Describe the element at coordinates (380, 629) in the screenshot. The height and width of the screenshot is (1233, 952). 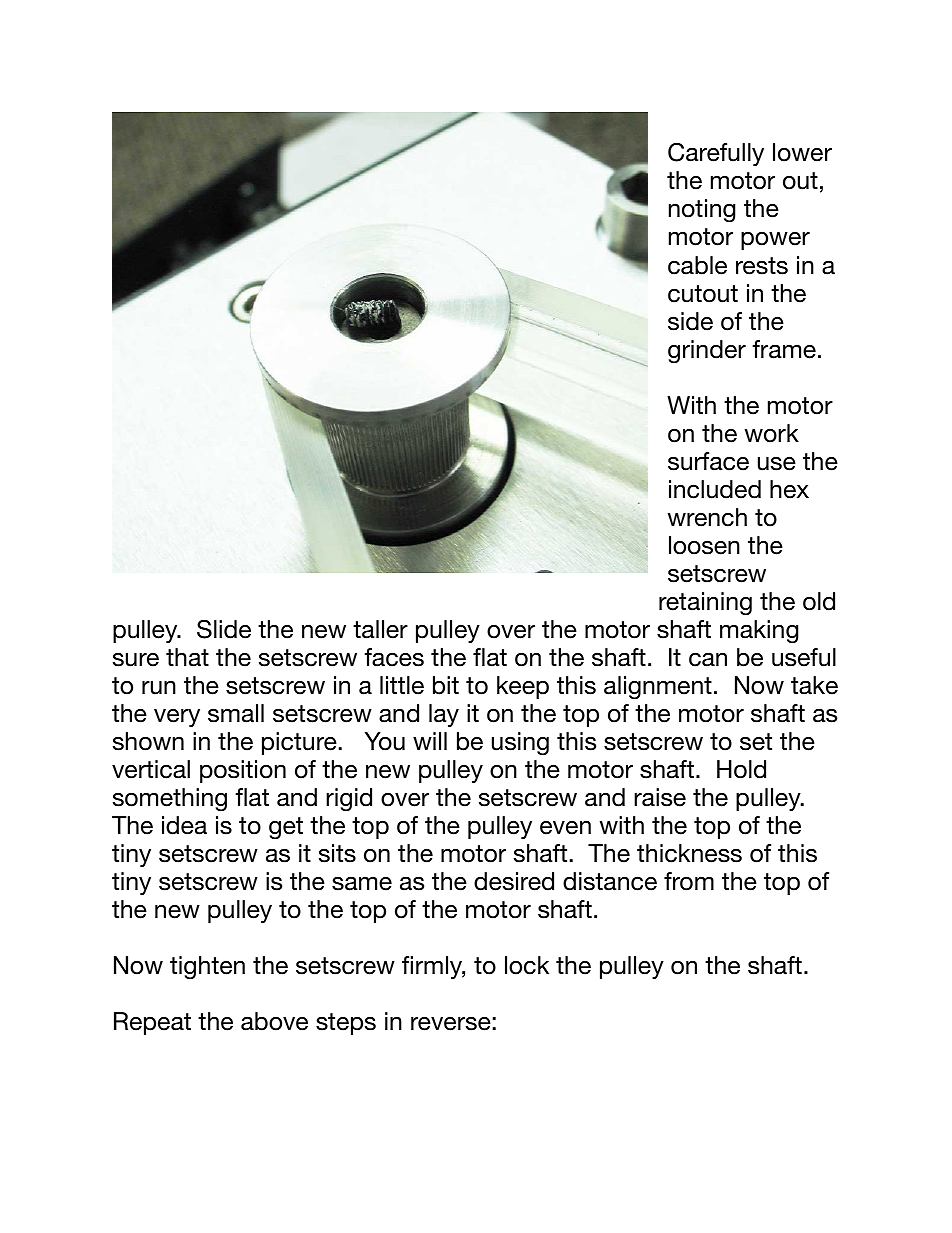
I see `taller` at that location.
